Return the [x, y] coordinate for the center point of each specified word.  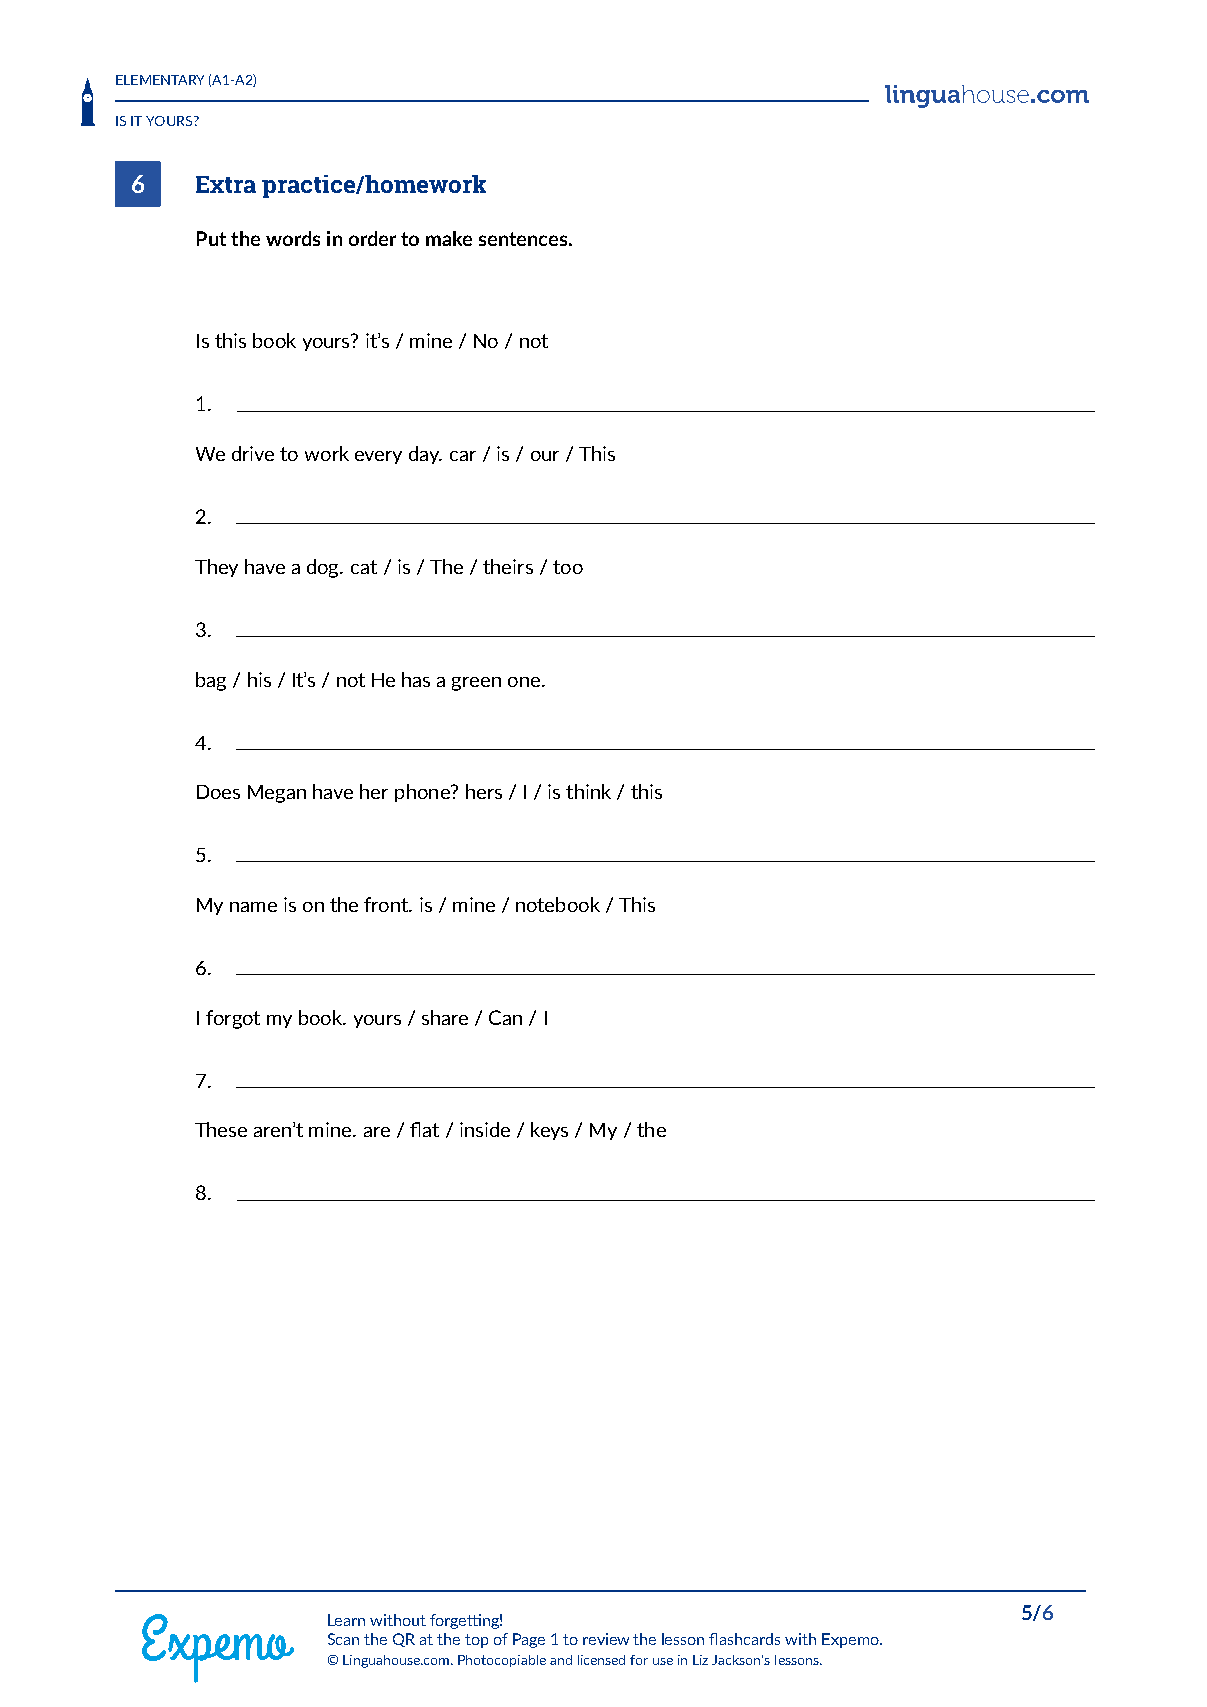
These [221, 1129]
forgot [233, 1019]
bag [211, 681]
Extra [226, 184]
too [568, 567]
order [372, 238]
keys [549, 1131]
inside [485, 1129]
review [606, 1639]
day [425, 455]
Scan [343, 1639]
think [588, 791]
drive [253, 453]
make [449, 238]
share [445, 1017]
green [476, 684]
